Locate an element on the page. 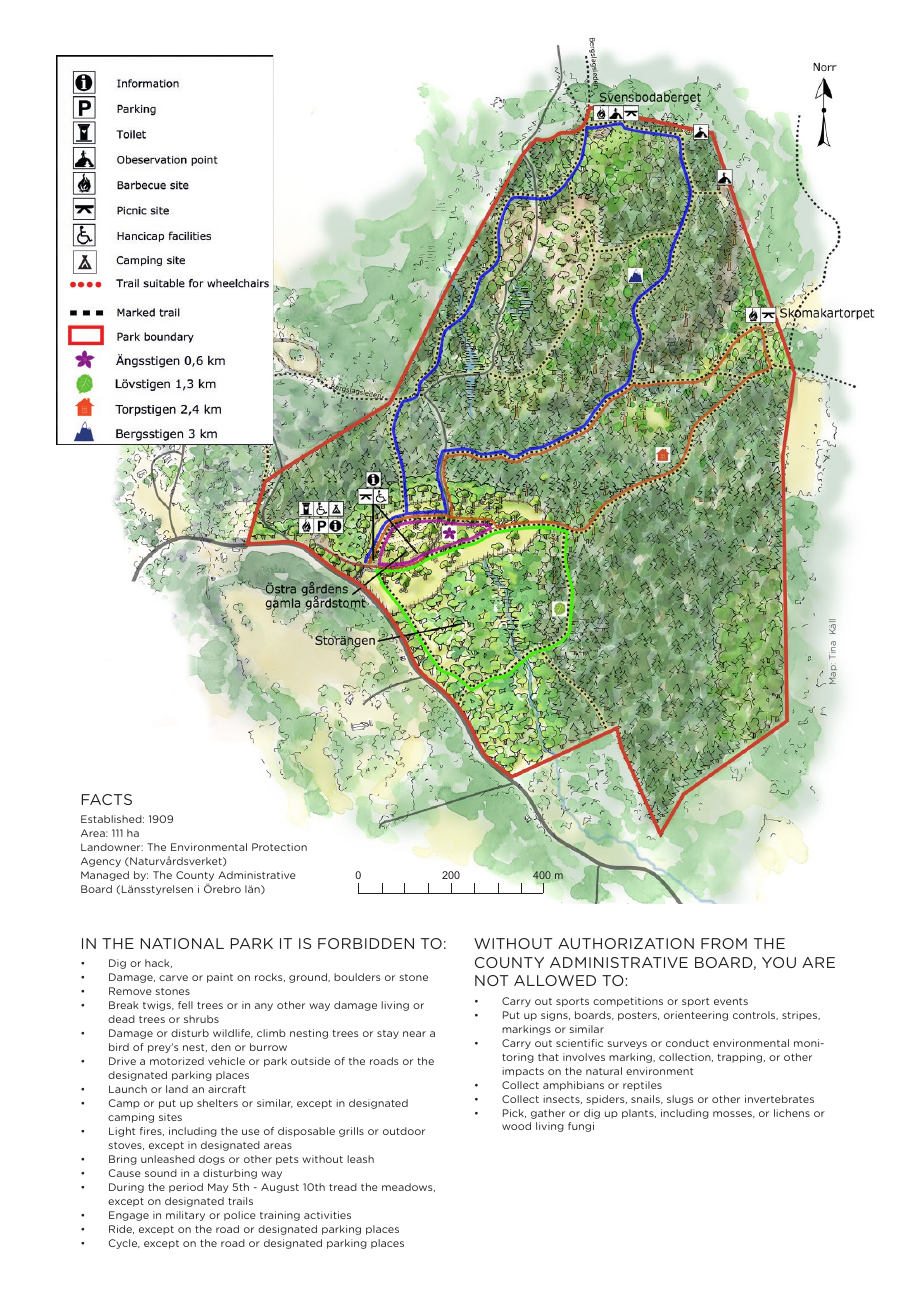 The width and height of the page is (924, 1308). FORBIDDEN is located at coordinates (366, 943).
